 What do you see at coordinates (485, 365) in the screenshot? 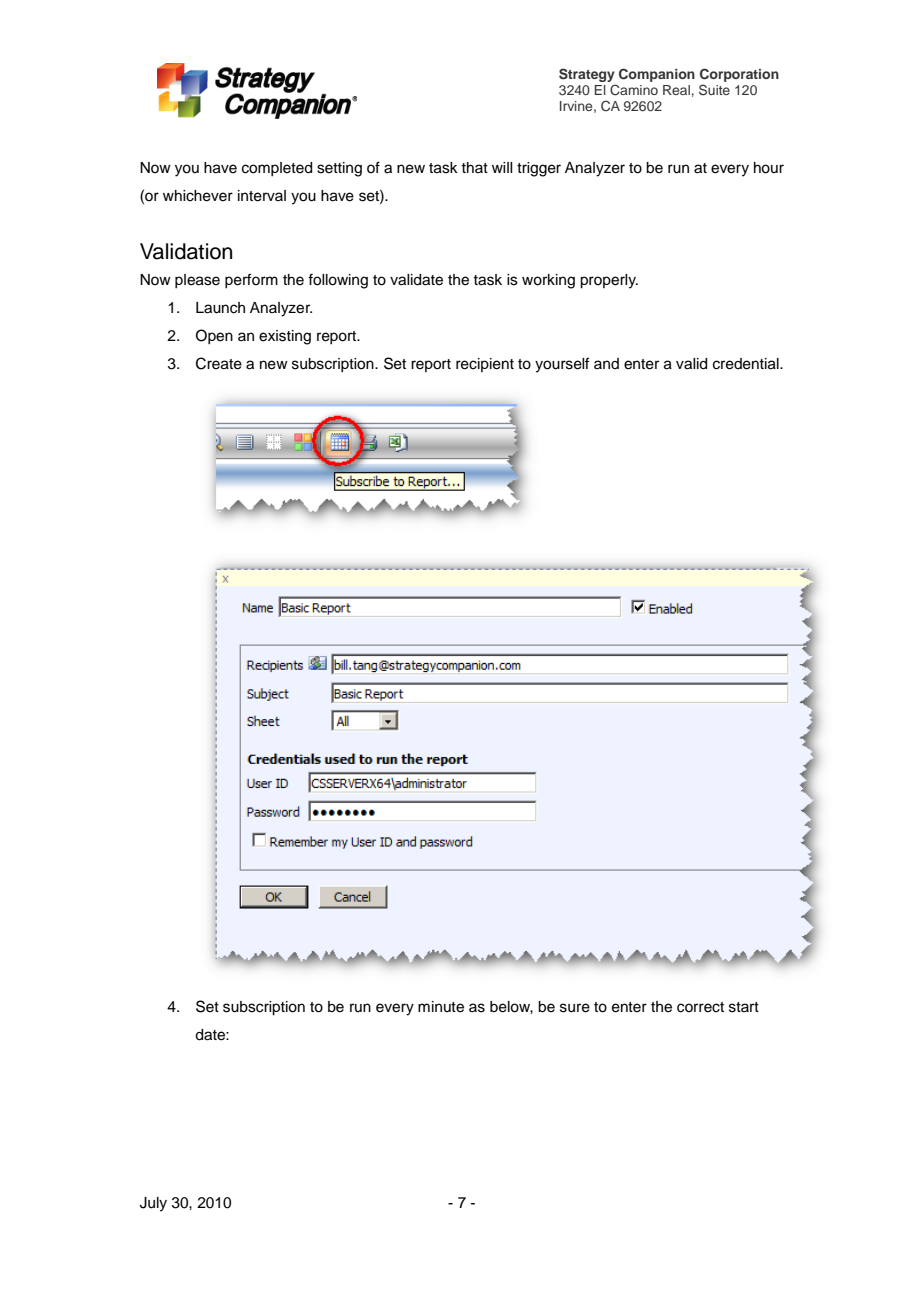
I see `recipient` at bounding box center [485, 365].
